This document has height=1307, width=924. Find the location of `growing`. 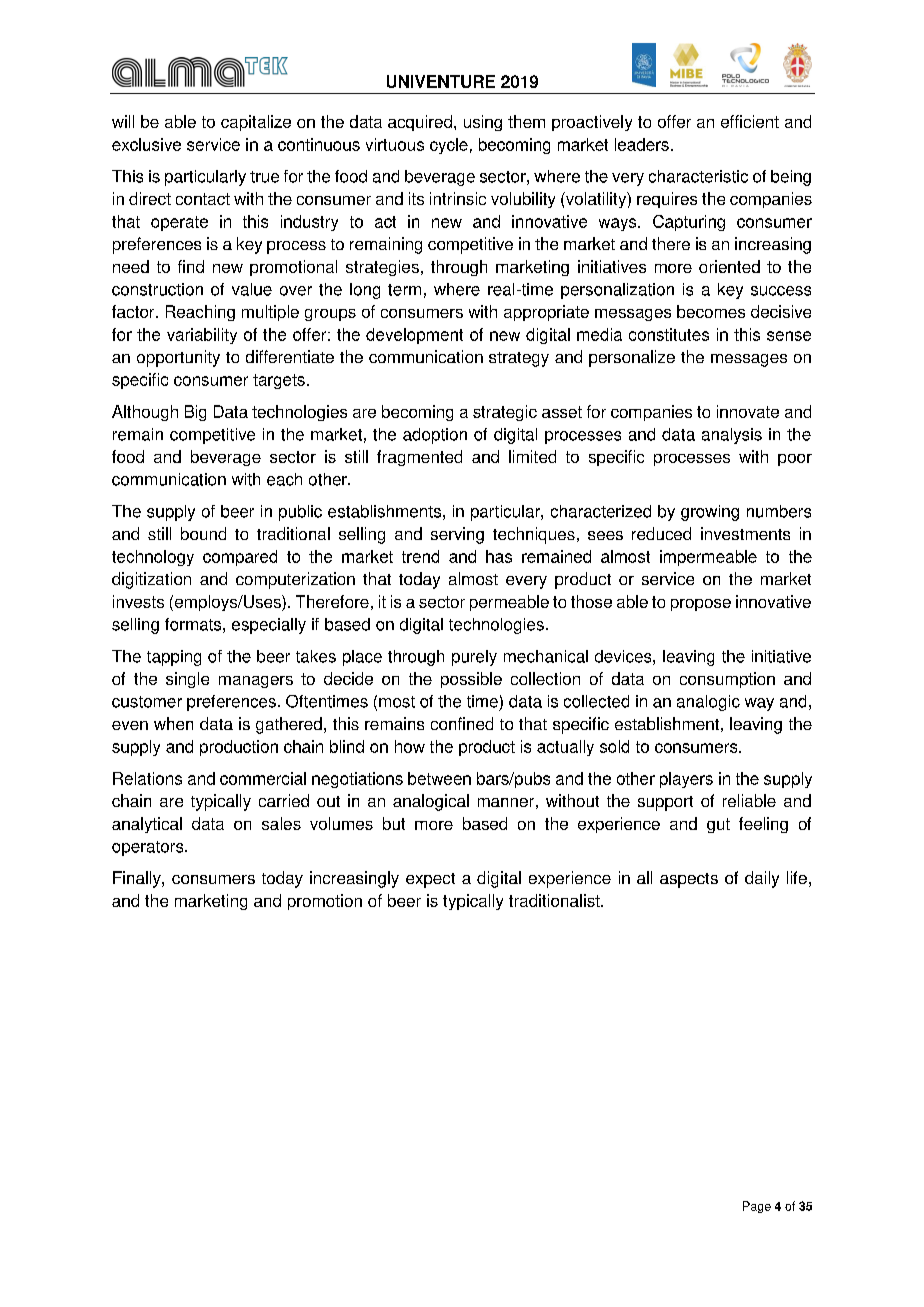

growing is located at coordinates (710, 513).
